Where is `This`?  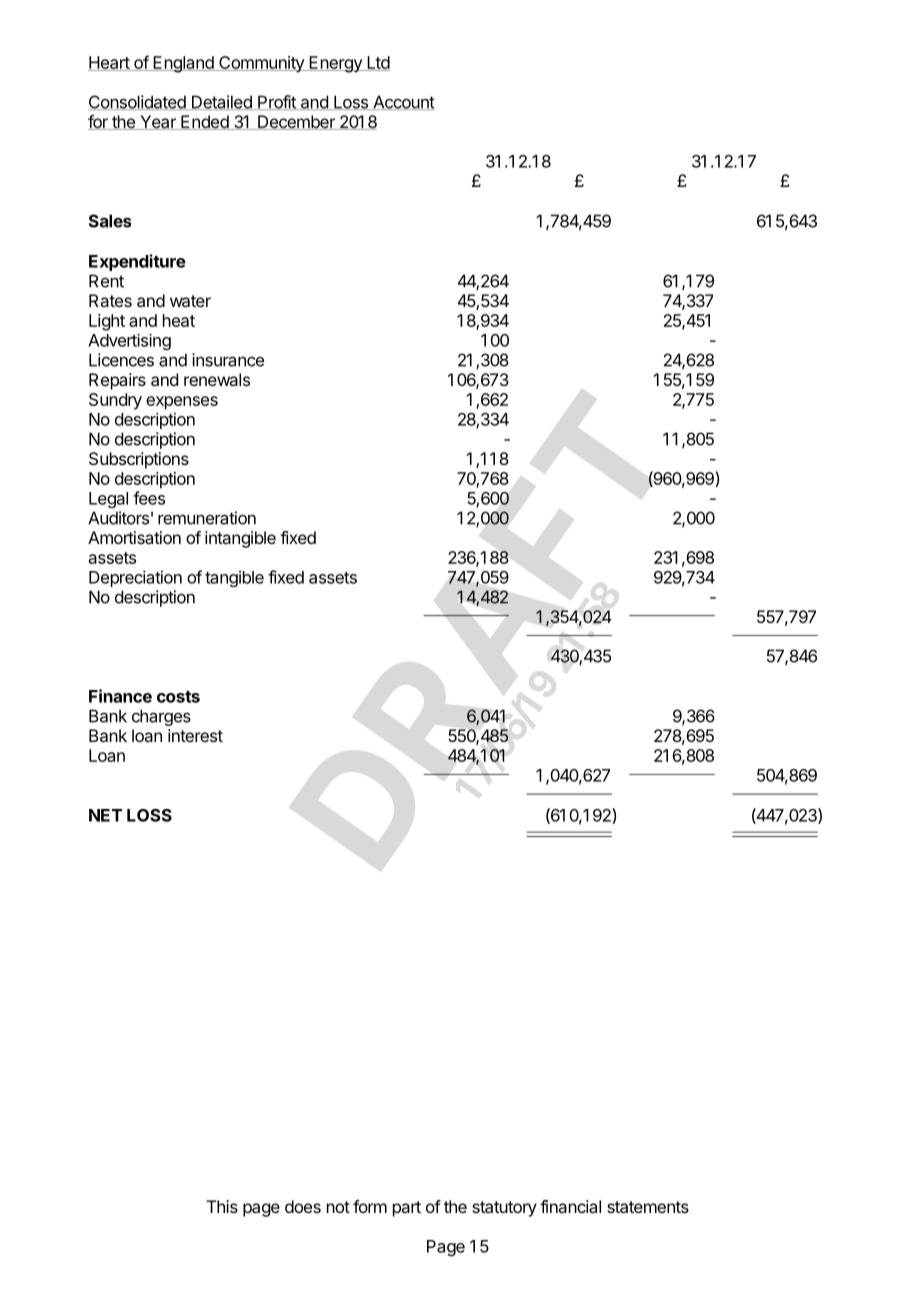 This is located at coordinates (222, 1206).
